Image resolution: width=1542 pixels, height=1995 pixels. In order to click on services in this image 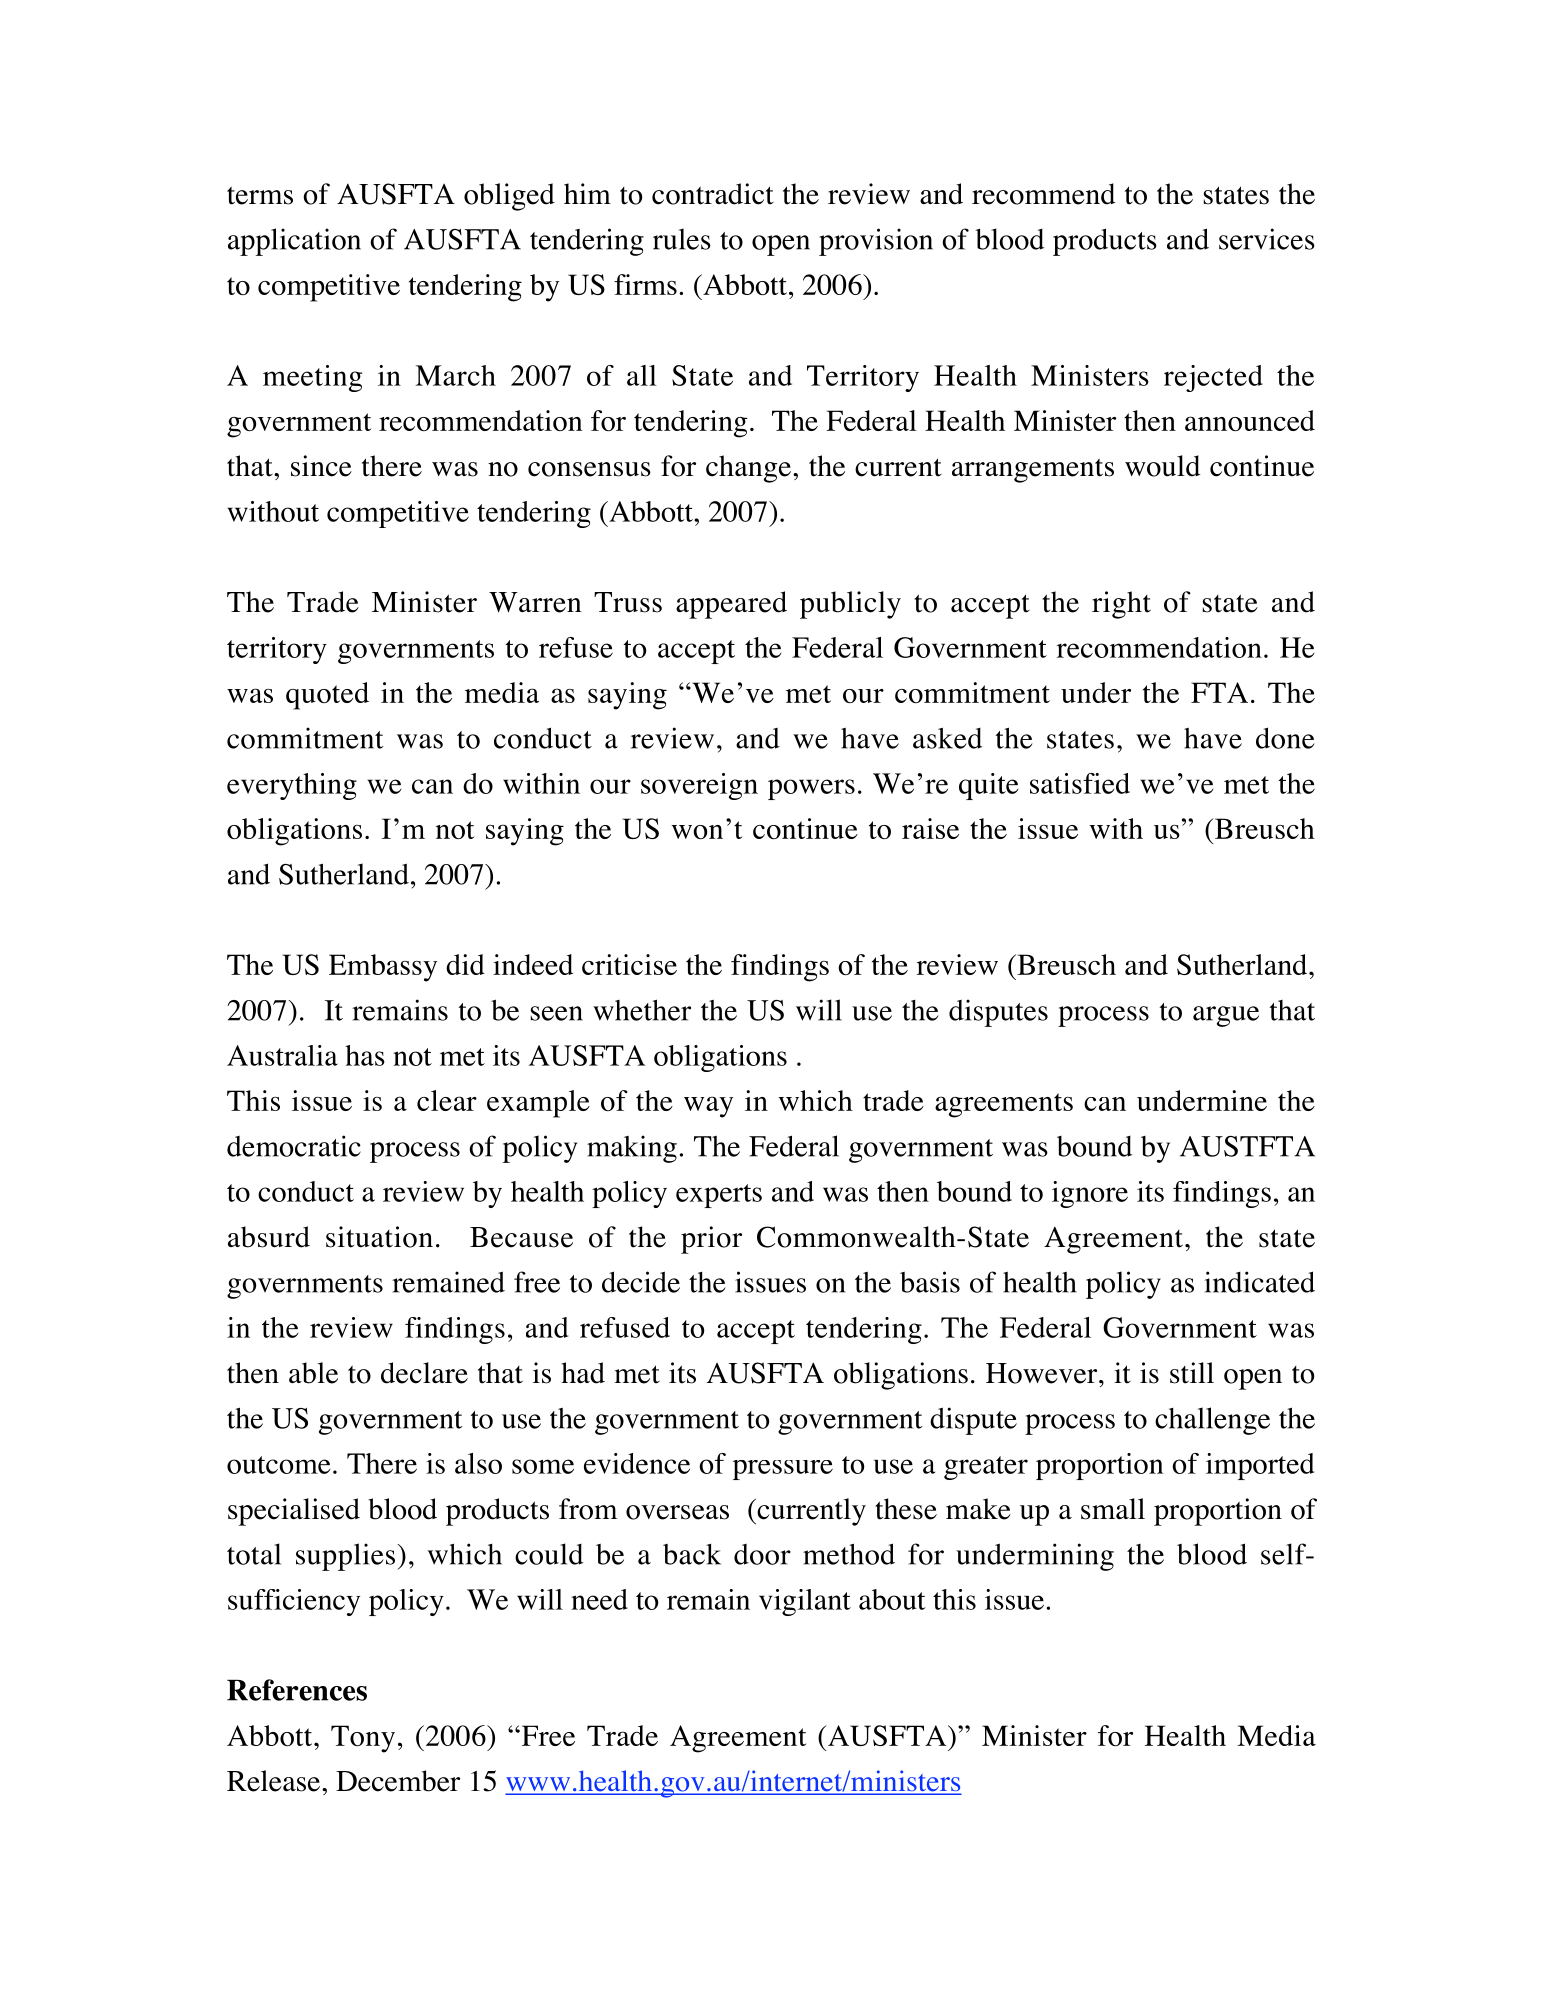, I will do `click(1267, 239)`.
